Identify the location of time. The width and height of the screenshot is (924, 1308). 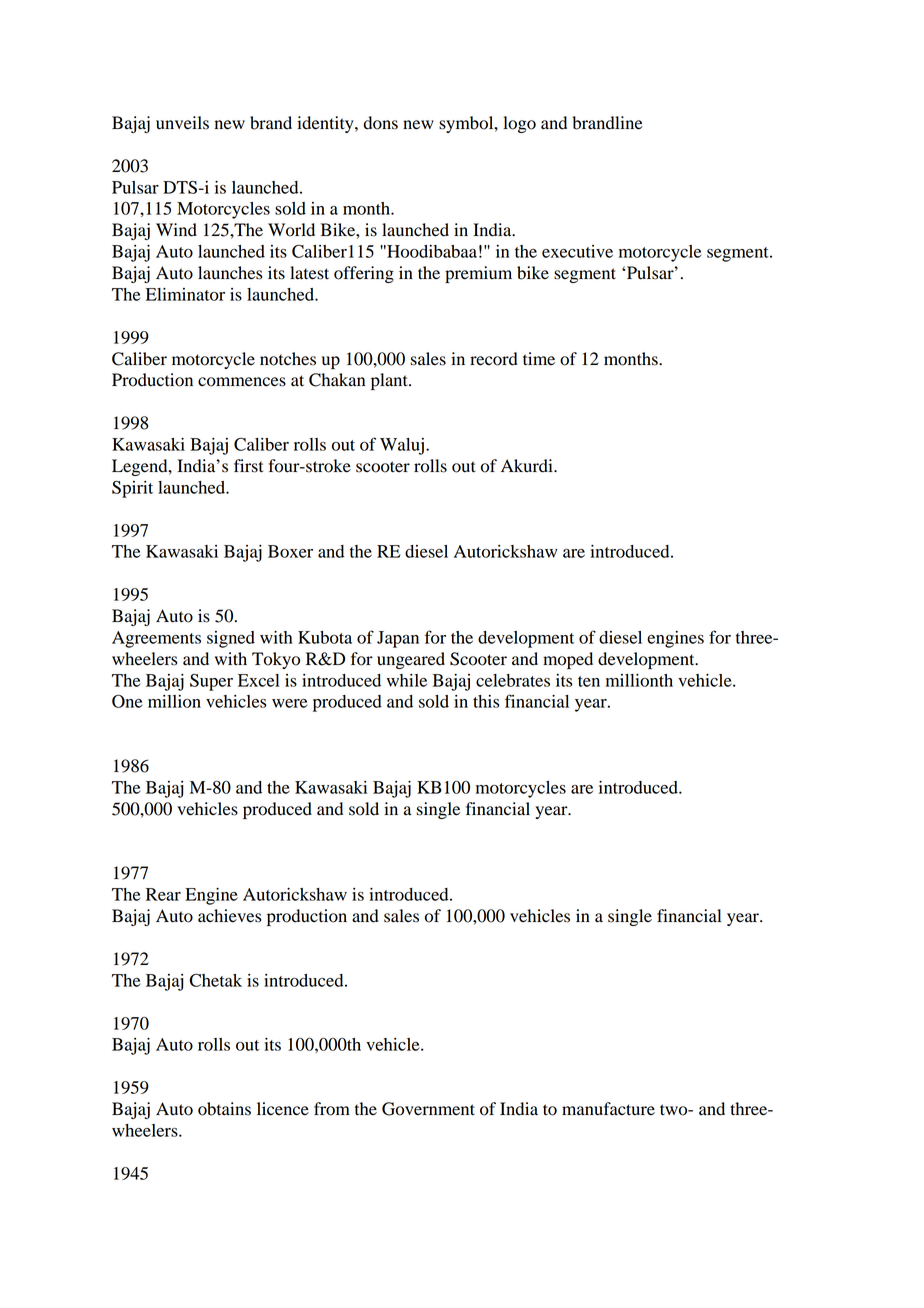
(539, 359).
